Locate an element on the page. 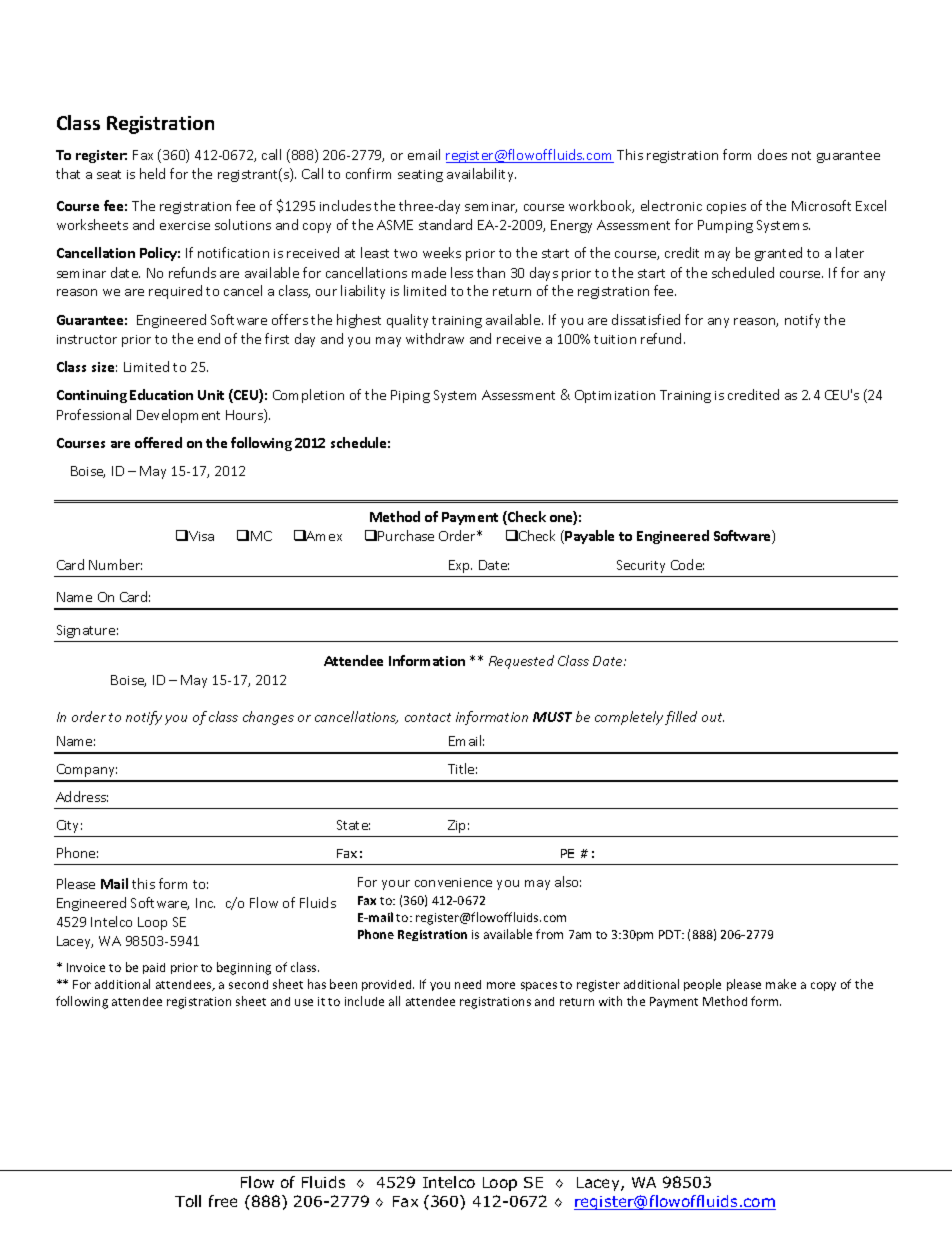  make is located at coordinates (781, 984).
